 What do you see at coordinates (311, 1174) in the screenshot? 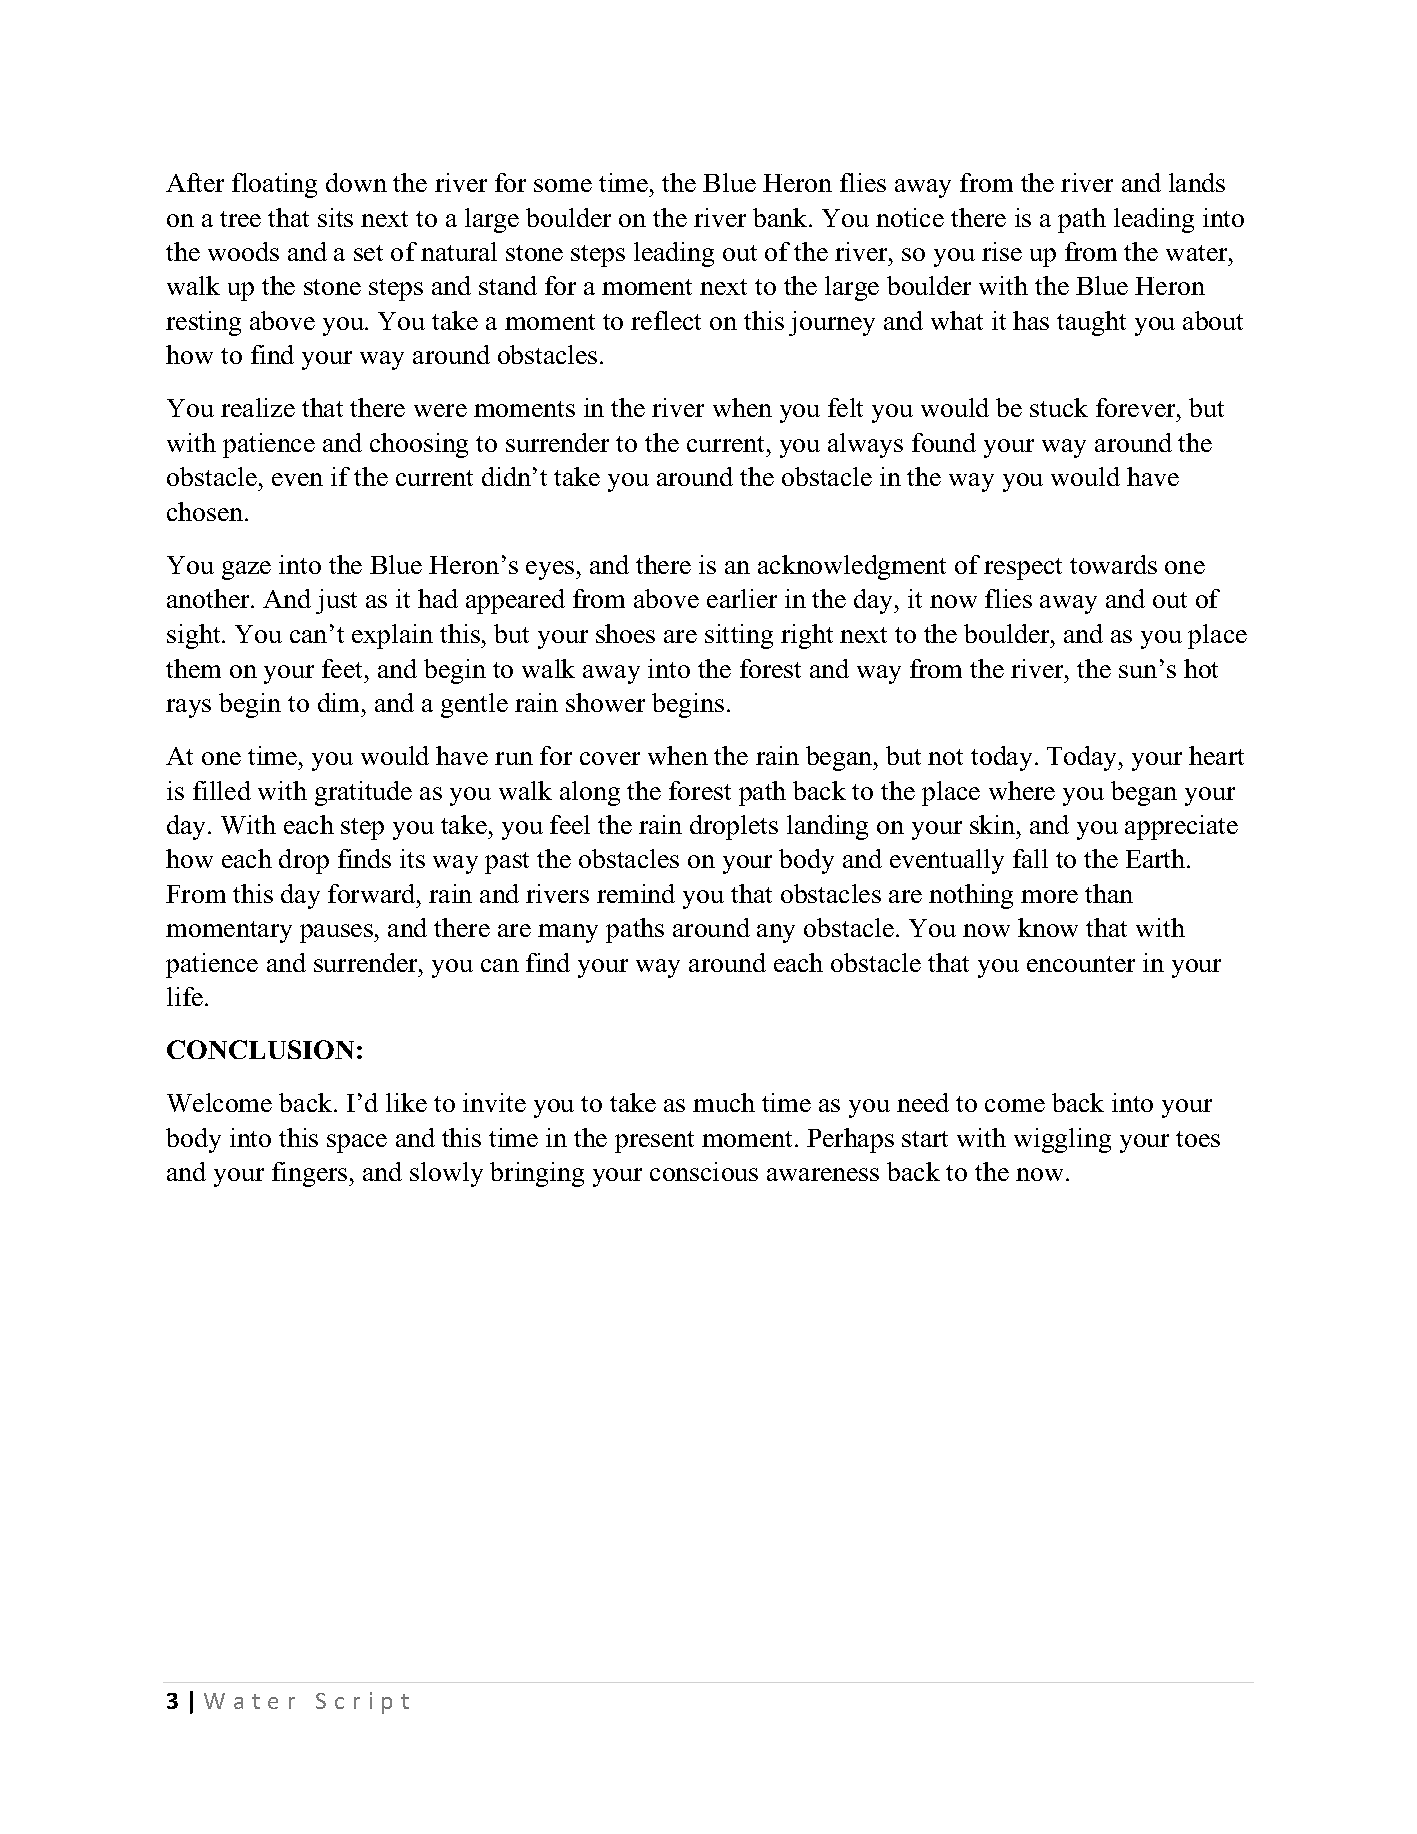
I see `fingers` at bounding box center [311, 1174].
